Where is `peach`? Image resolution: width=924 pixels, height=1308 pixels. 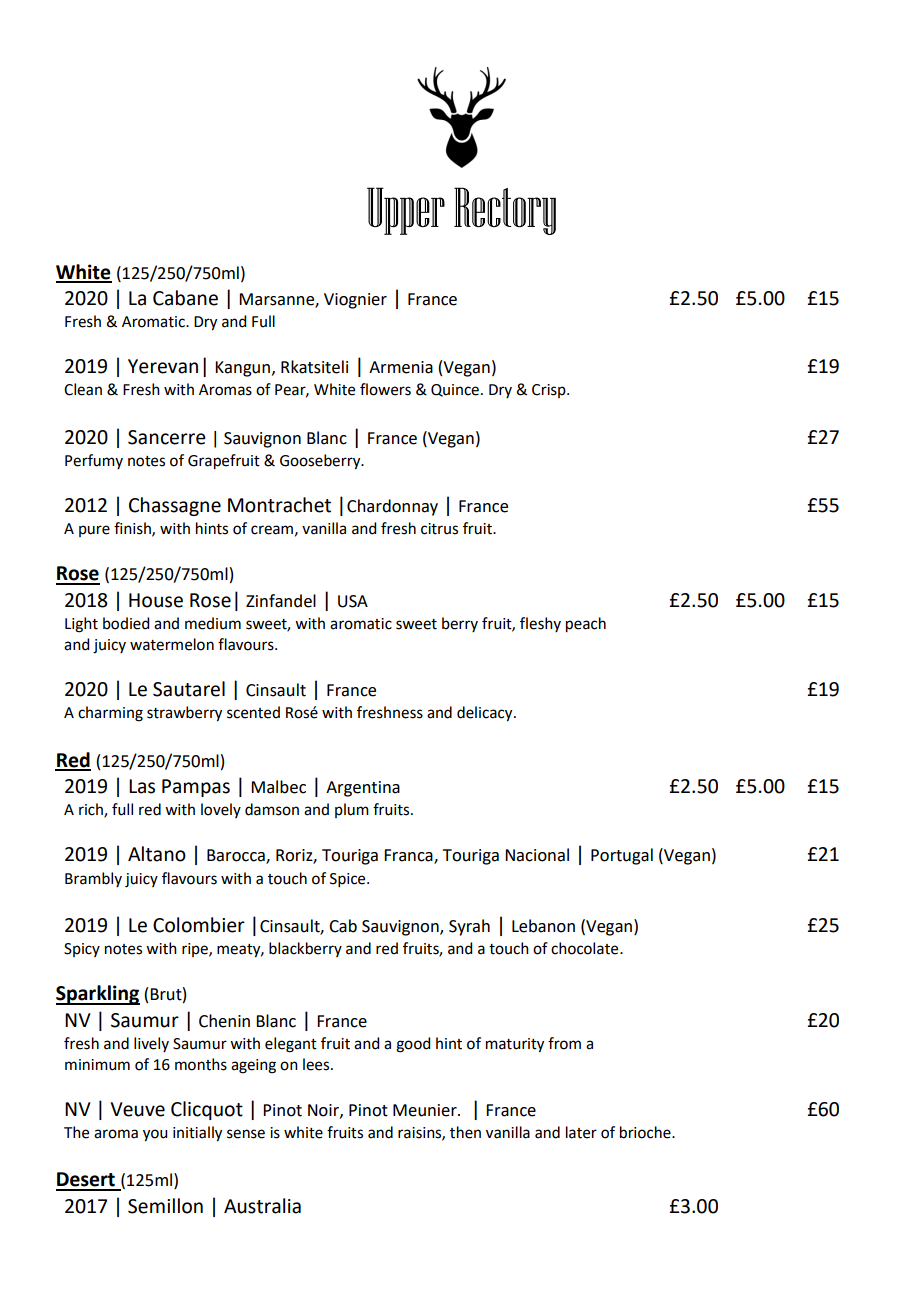 peach is located at coordinates (586, 625).
